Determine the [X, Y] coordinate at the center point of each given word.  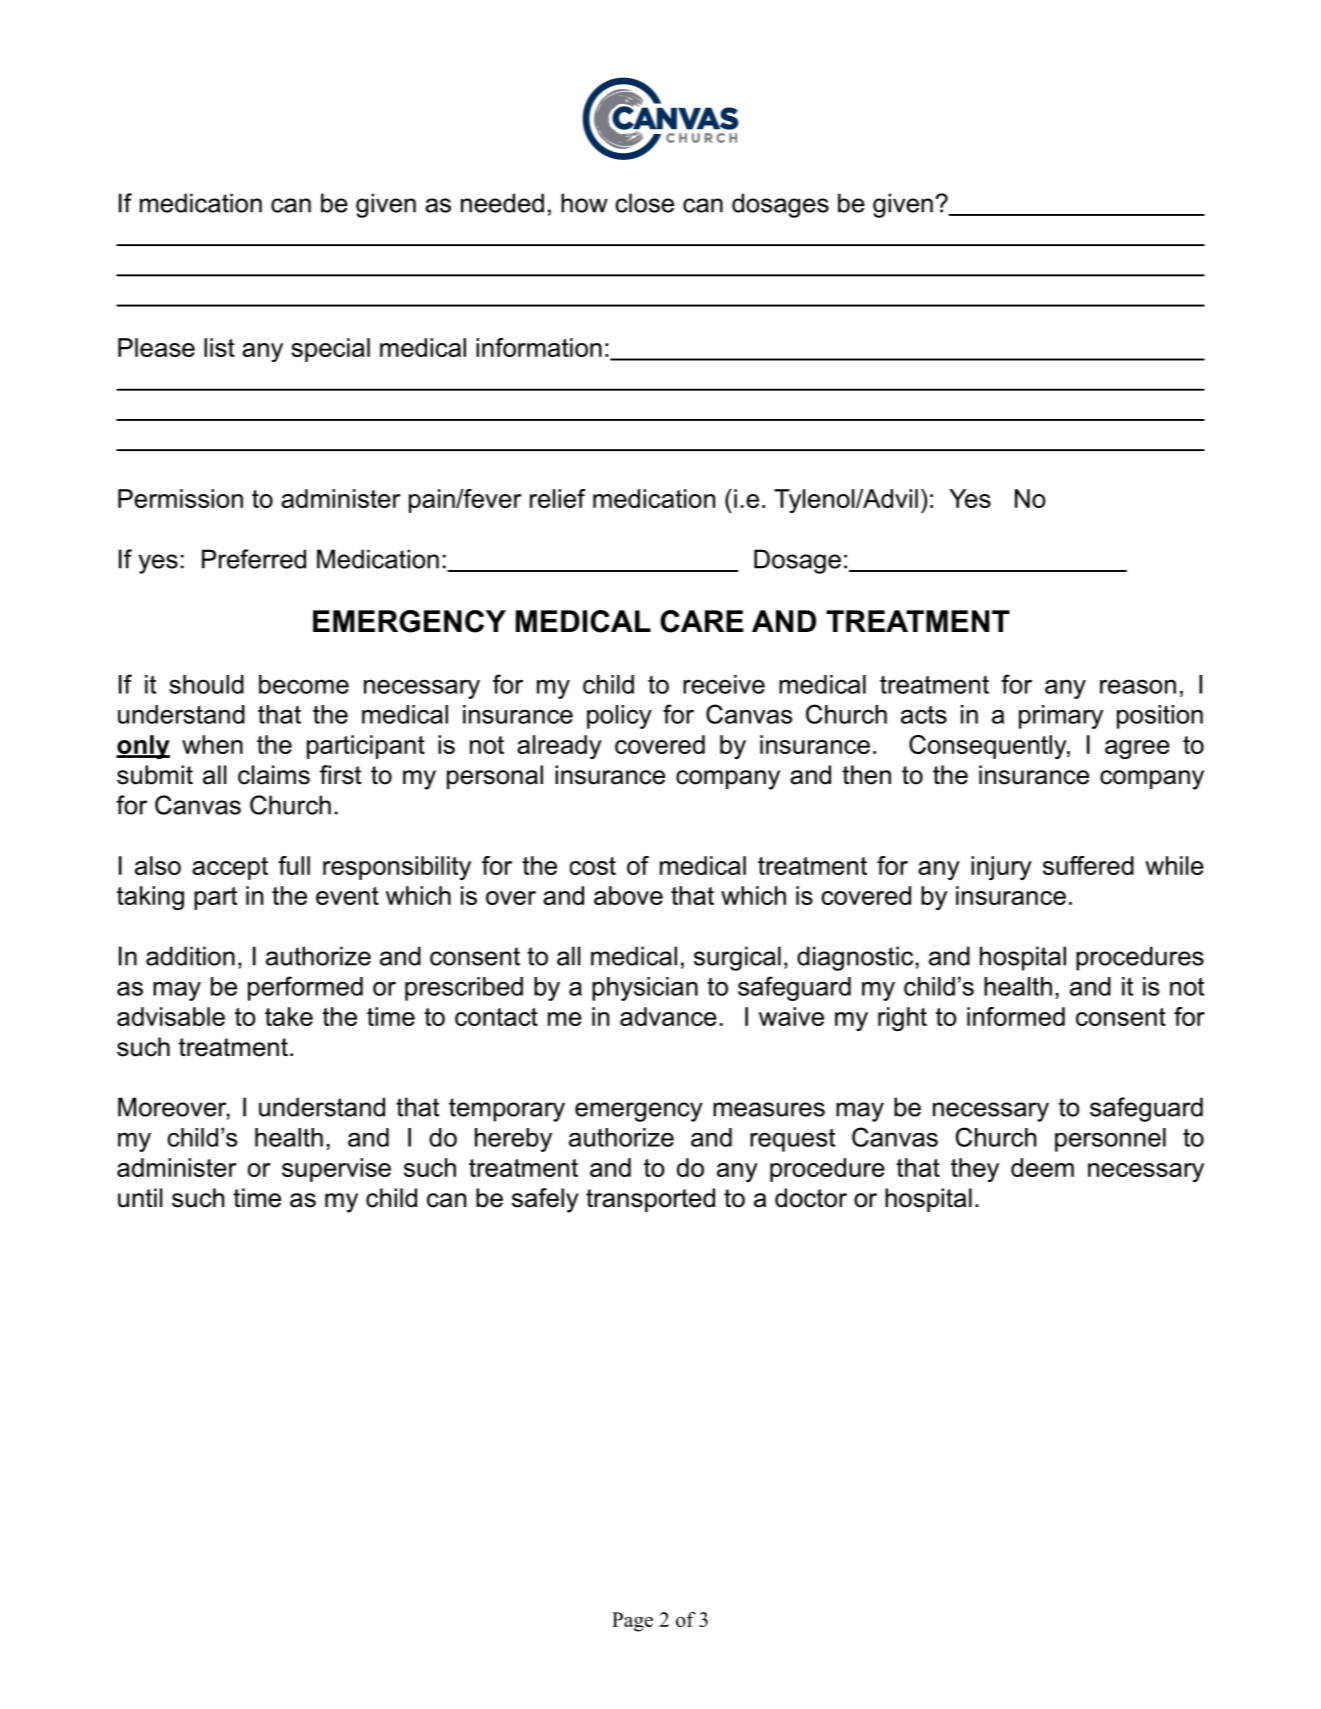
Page [632, 1622]
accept [230, 868]
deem [1042, 1167]
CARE [701, 621]
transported [650, 1200]
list [219, 347]
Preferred [254, 559]
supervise [336, 1170]
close [644, 203]
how [584, 203]
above [628, 895]
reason [1138, 686]
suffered [1088, 865]
